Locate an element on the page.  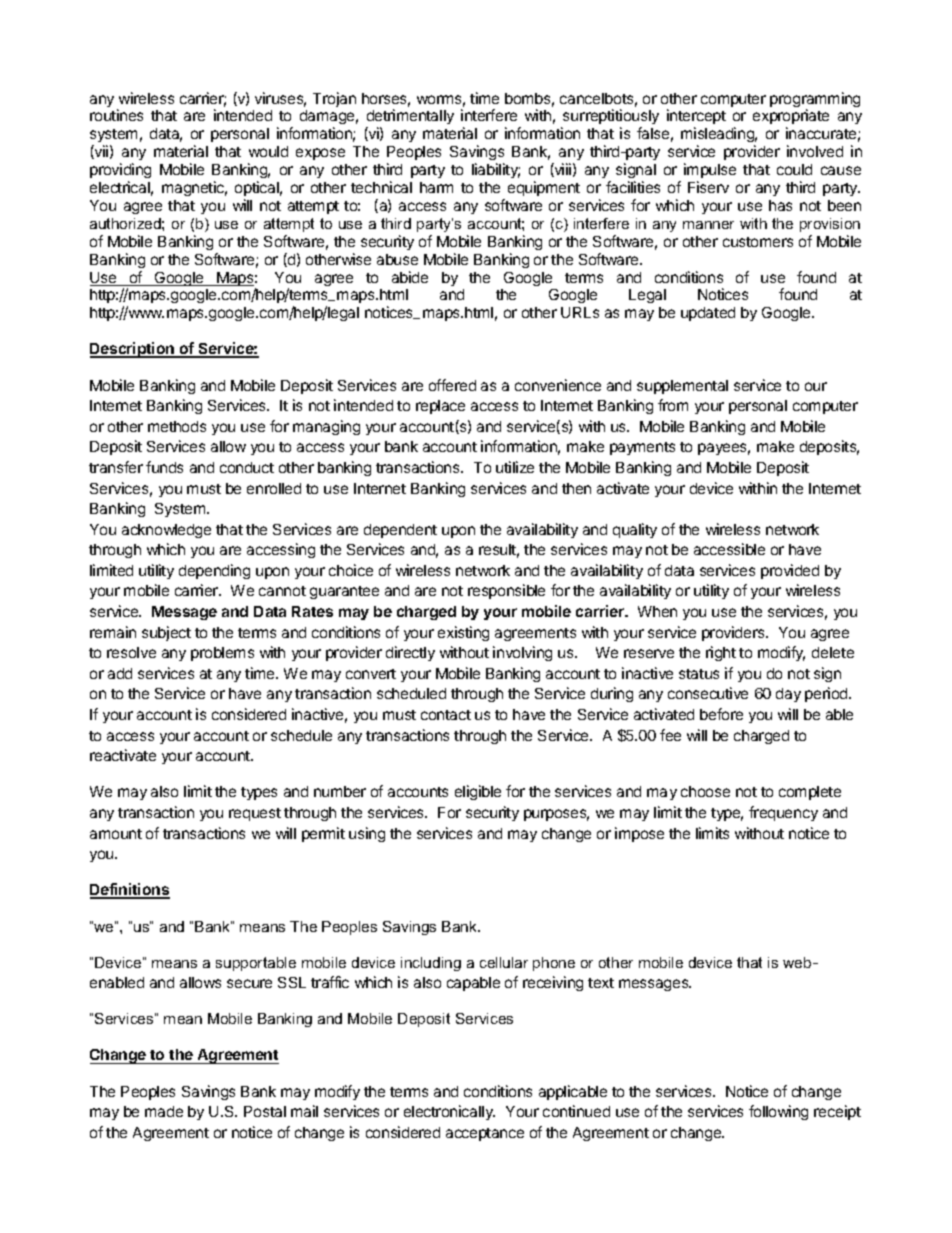
following is located at coordinates (778, 1112).
